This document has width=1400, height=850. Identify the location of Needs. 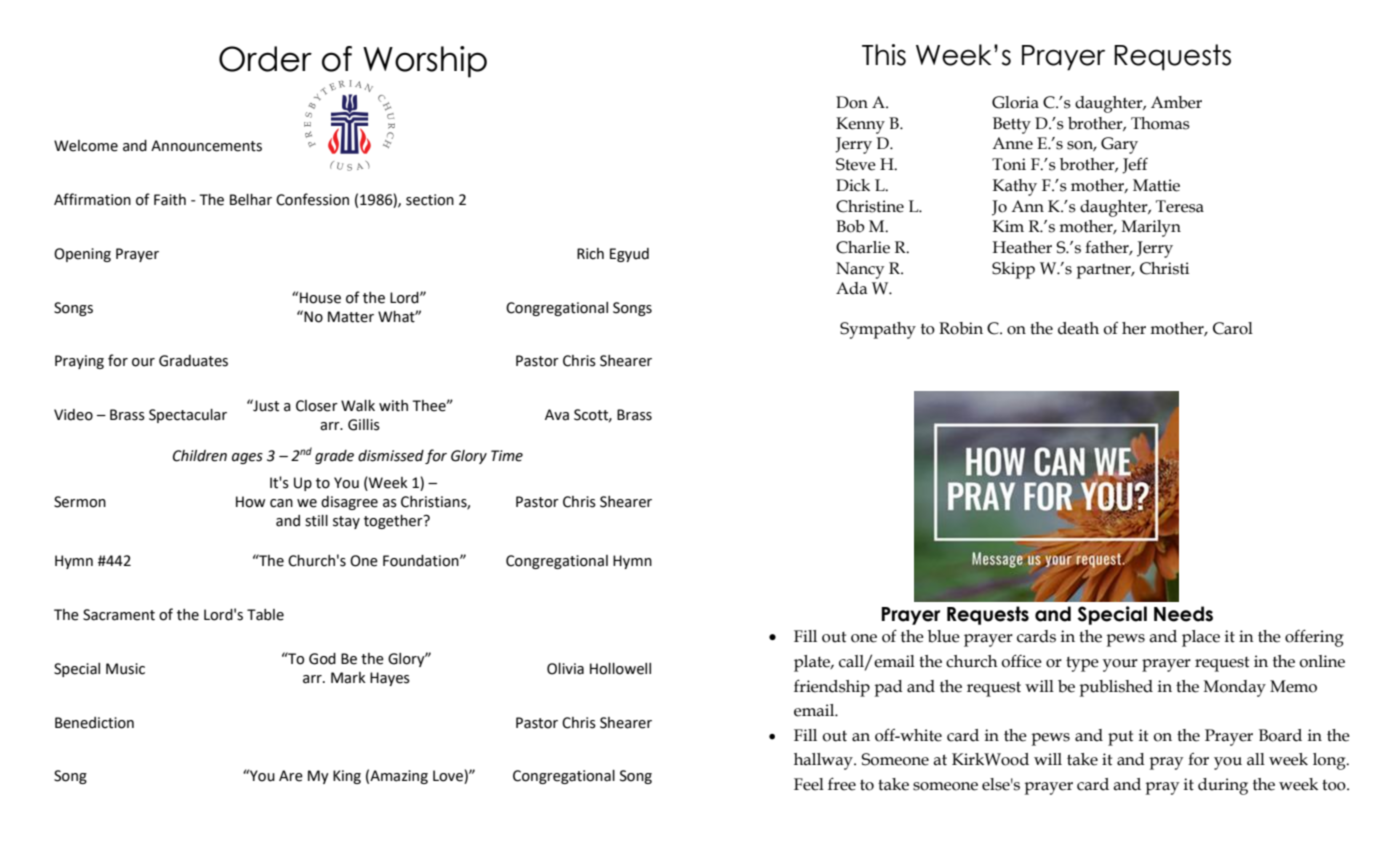
(1183, 614).
